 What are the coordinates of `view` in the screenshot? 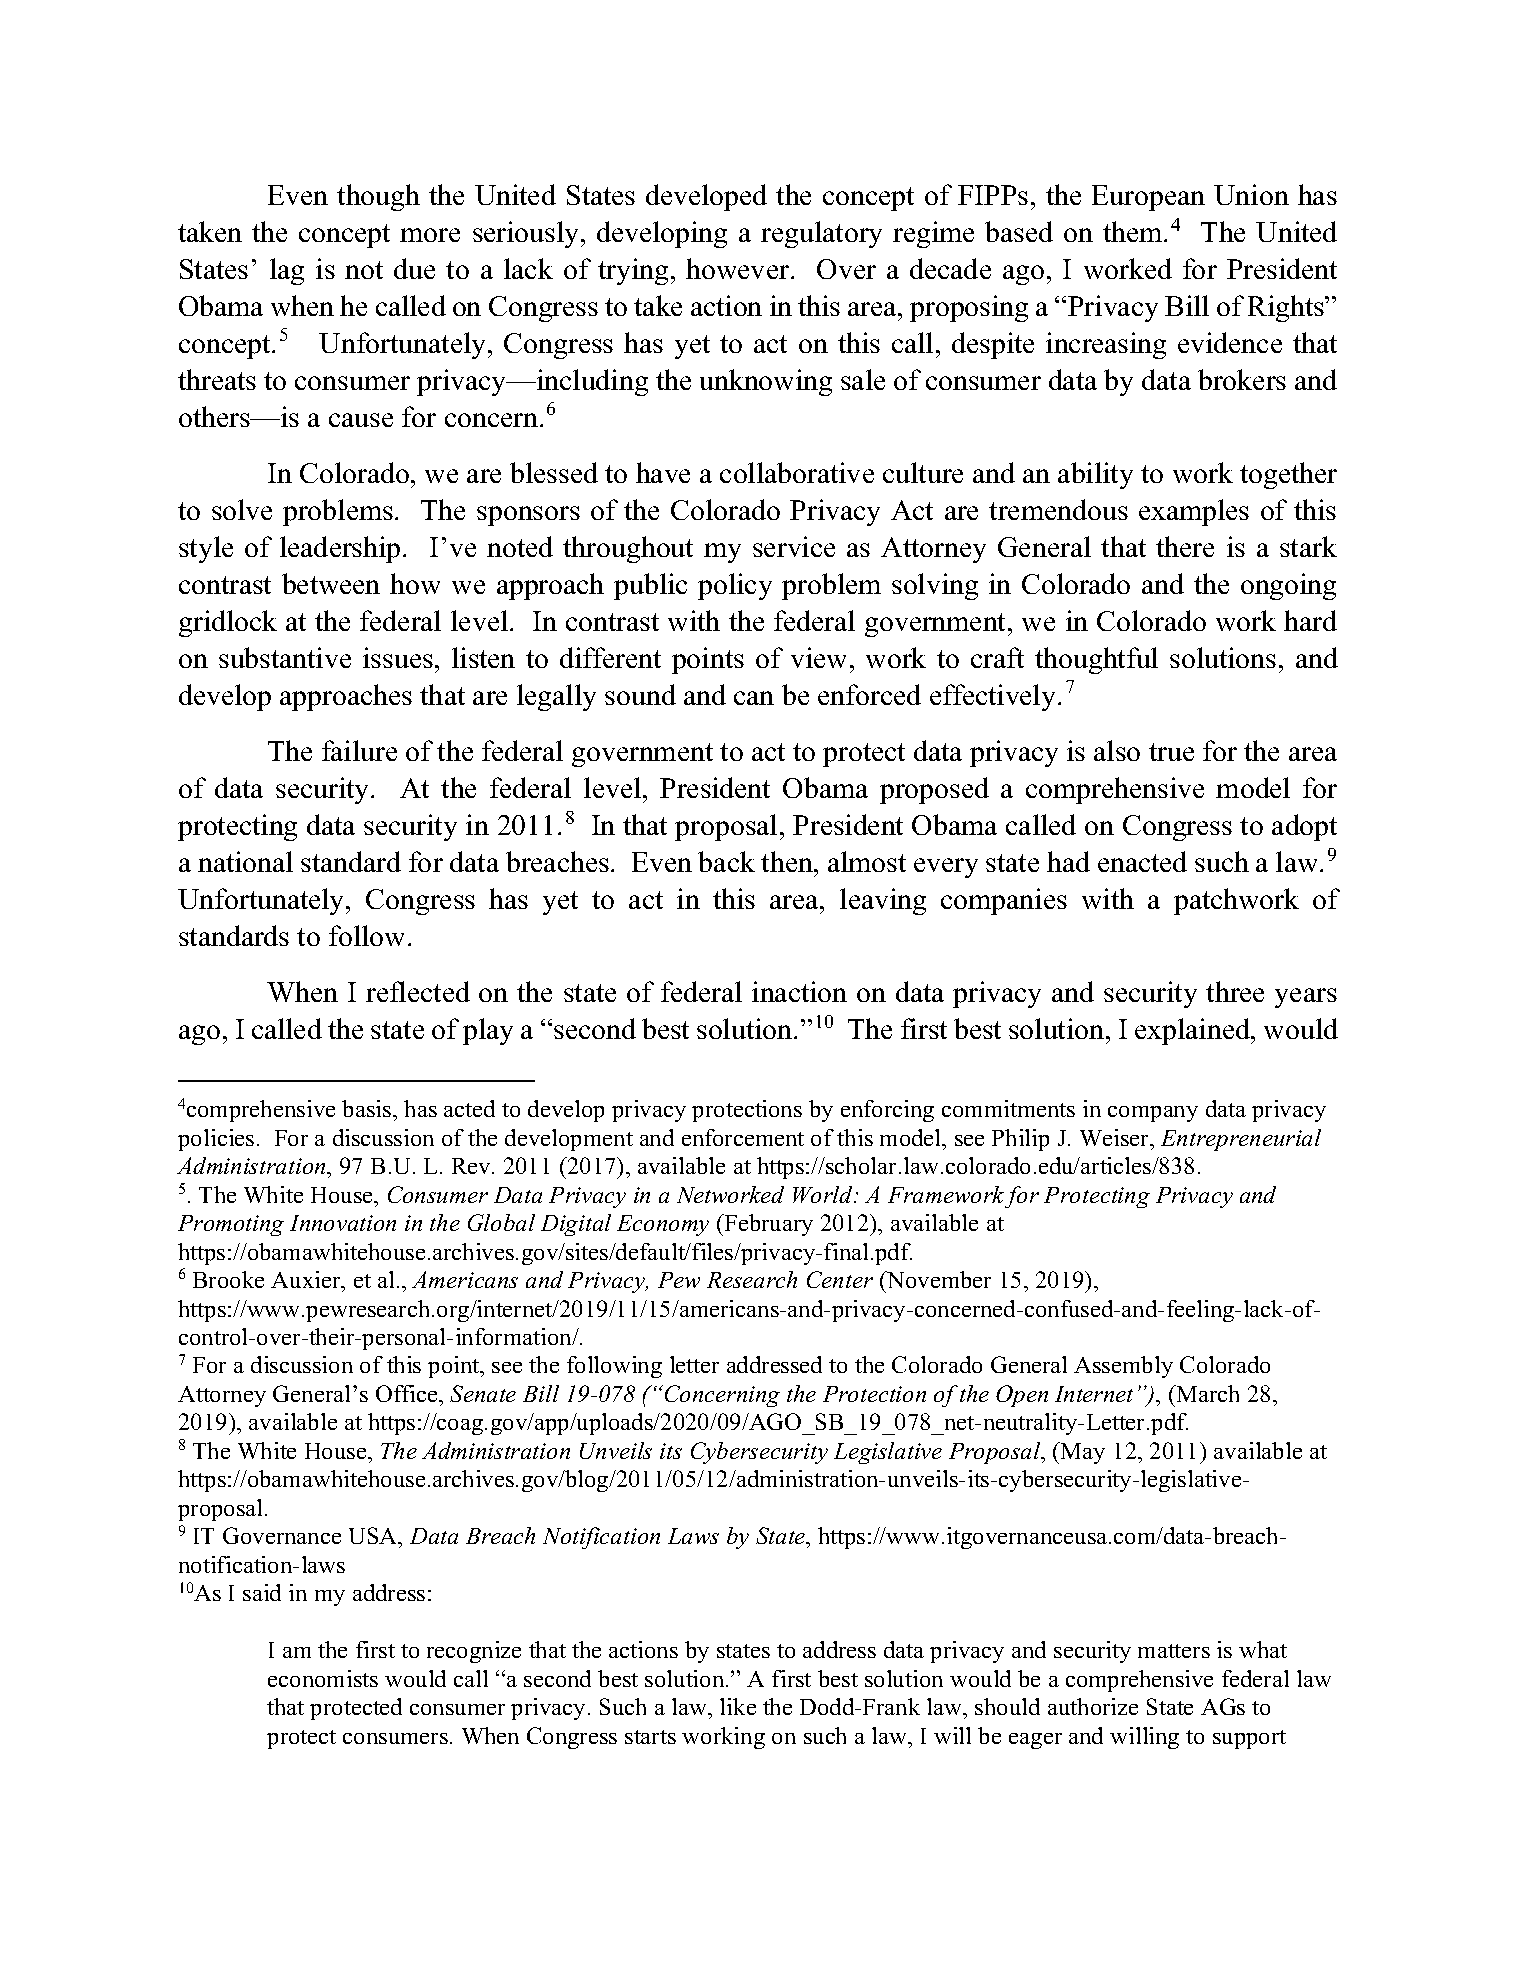 It's located at (818, 657).
